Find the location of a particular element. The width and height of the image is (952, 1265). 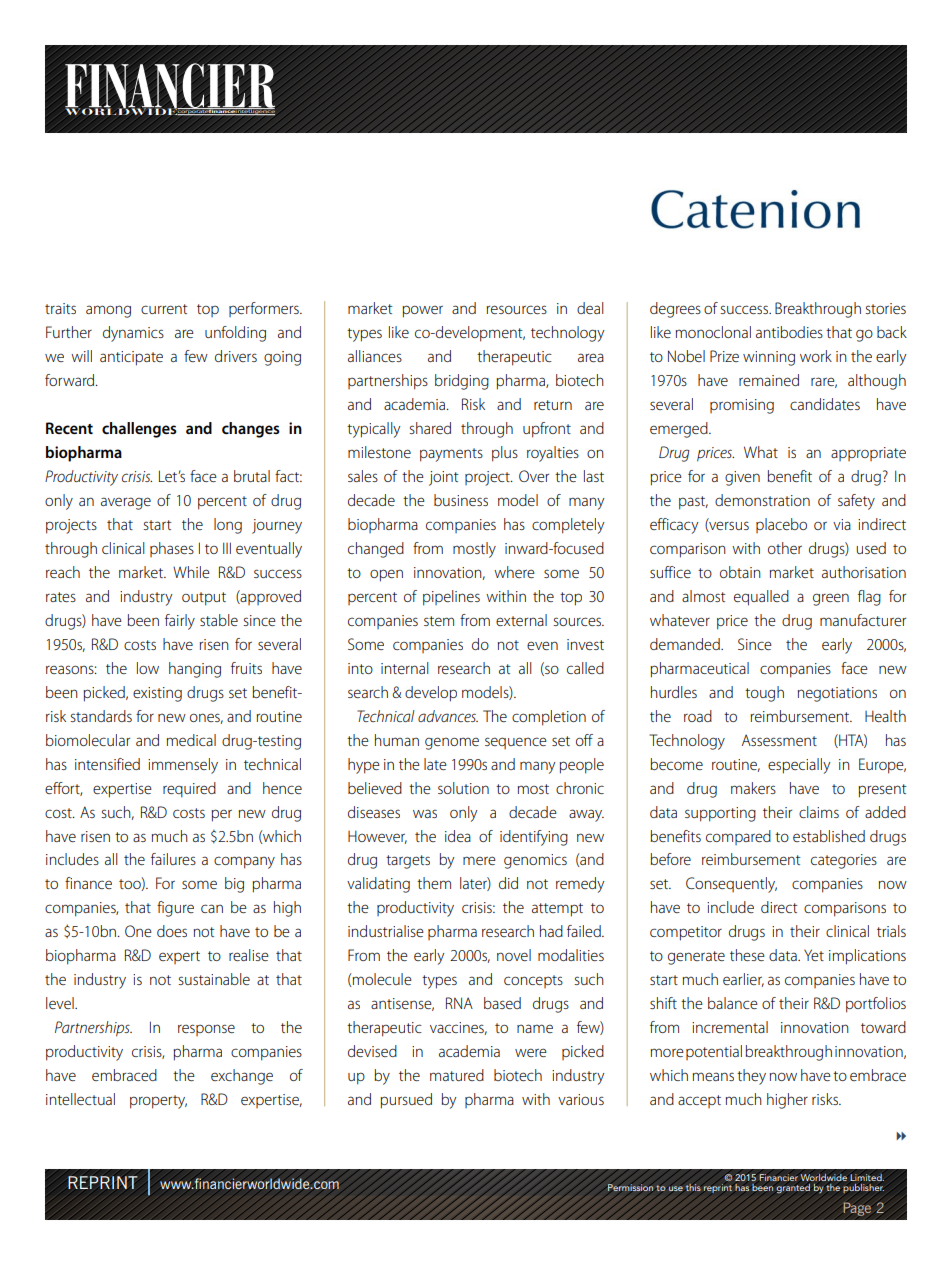

green is located at coordinates (831, 599).
